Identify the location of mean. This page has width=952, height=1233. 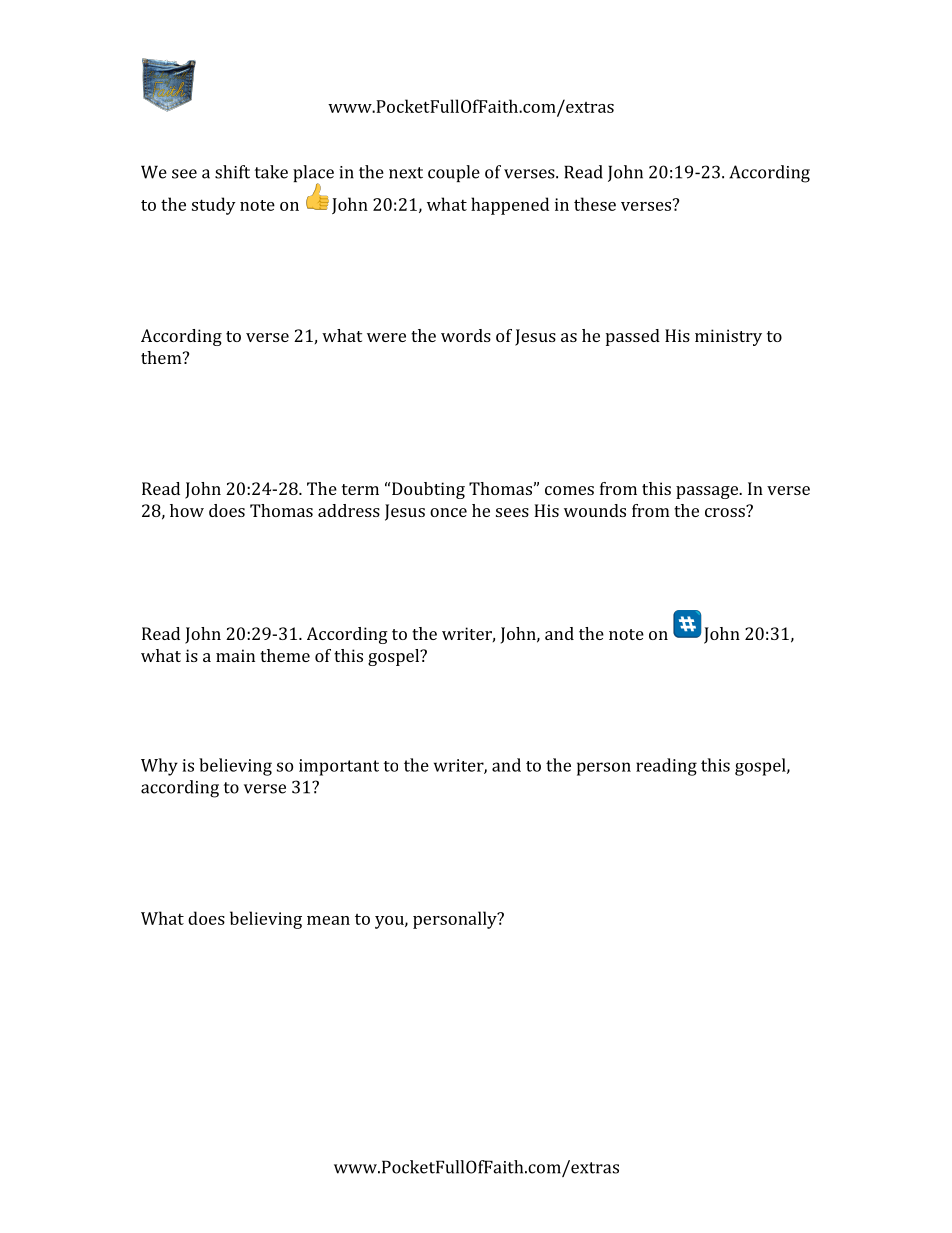
(328, 920).
